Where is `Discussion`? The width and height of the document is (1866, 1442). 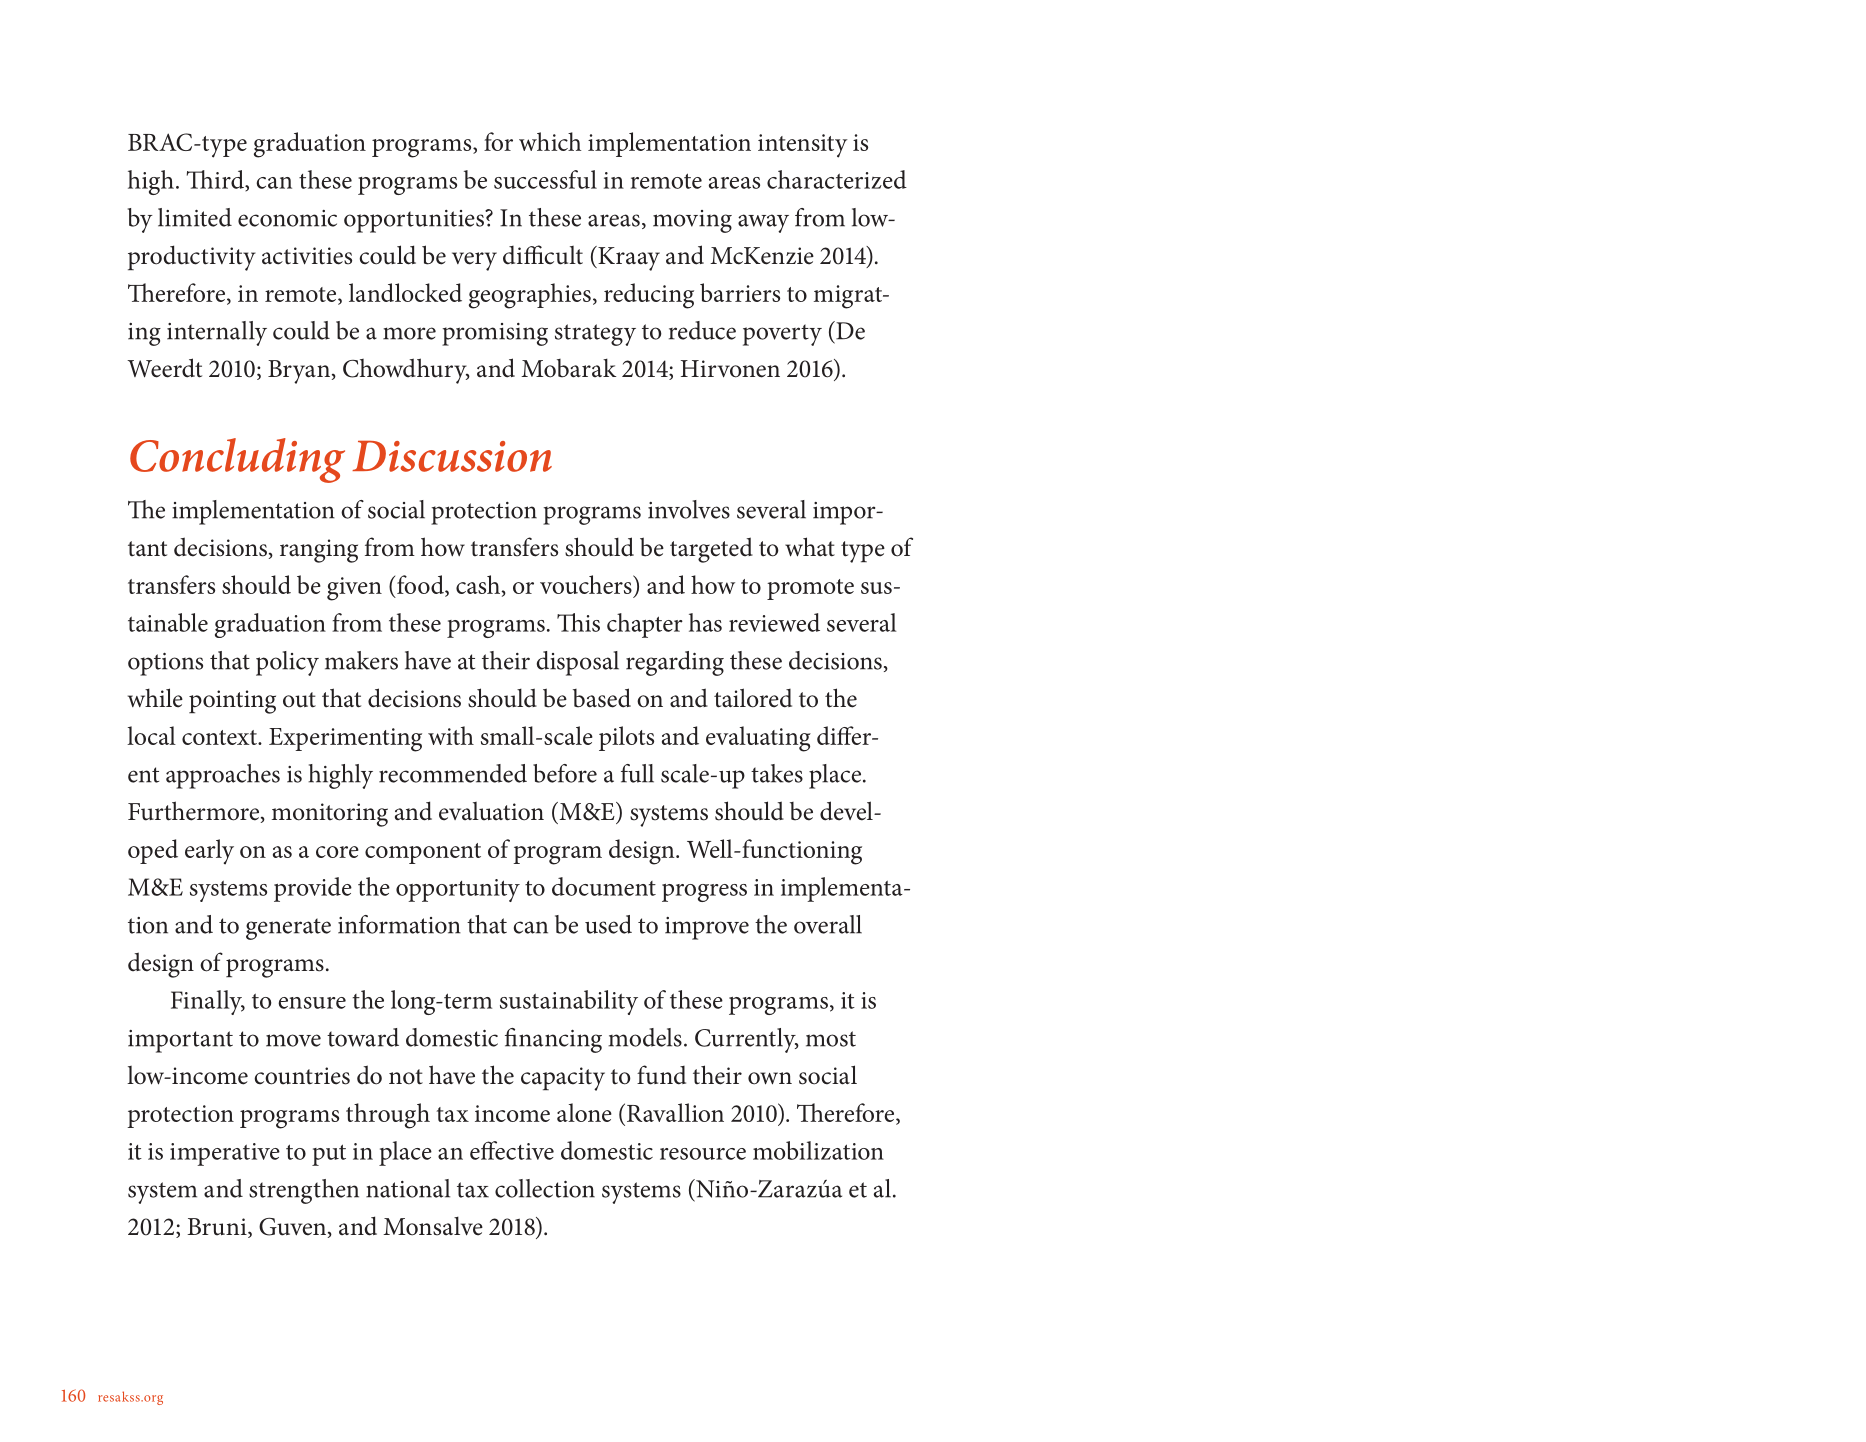 Discussion is located at coordinates (452, 456).
